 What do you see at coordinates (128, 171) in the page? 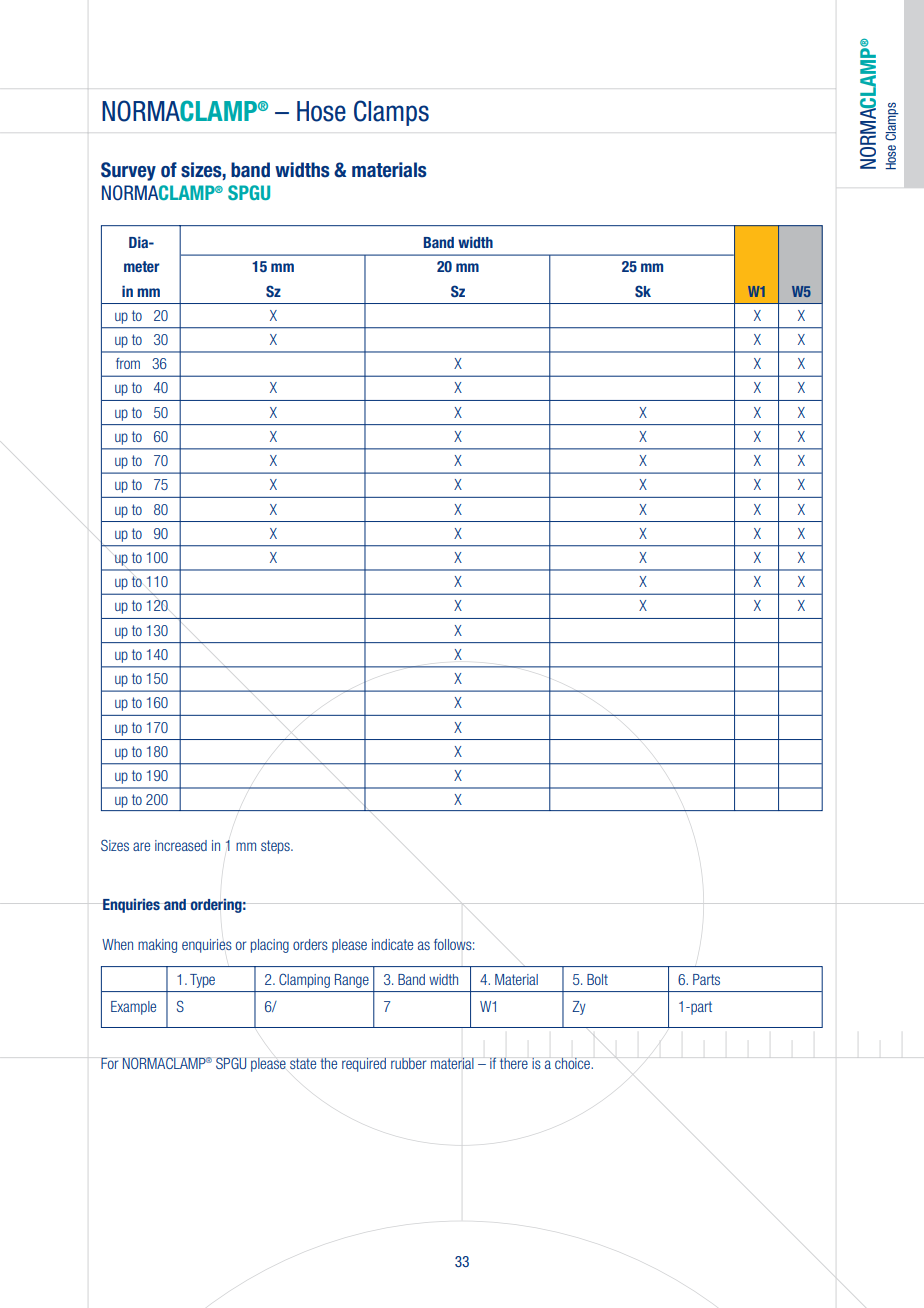
I see `Survey` at bounding box center [128, 171].
